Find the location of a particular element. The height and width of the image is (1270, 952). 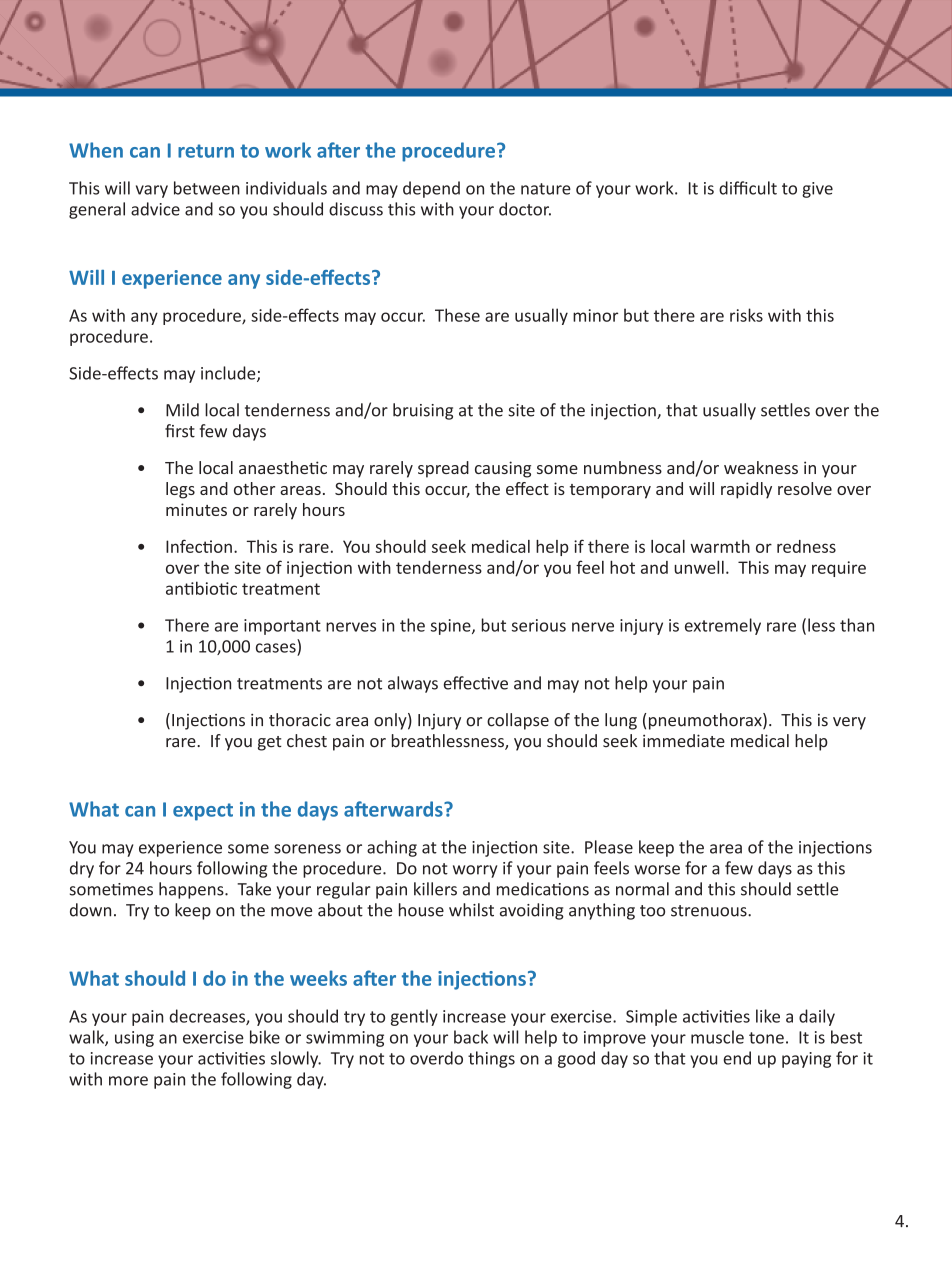

extremely is located at coordinates (723, 626).
